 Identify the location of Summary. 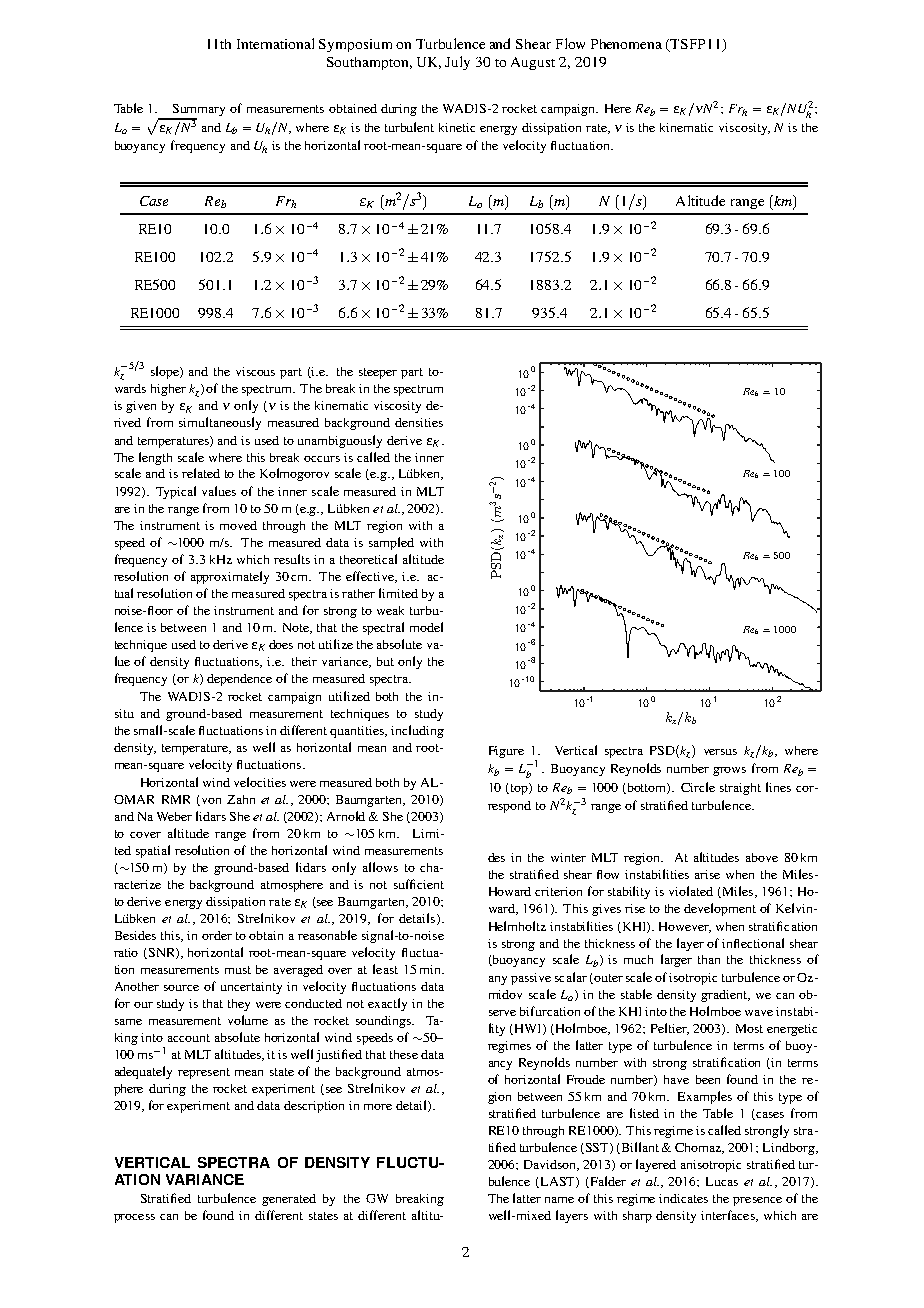
(199, 110).
